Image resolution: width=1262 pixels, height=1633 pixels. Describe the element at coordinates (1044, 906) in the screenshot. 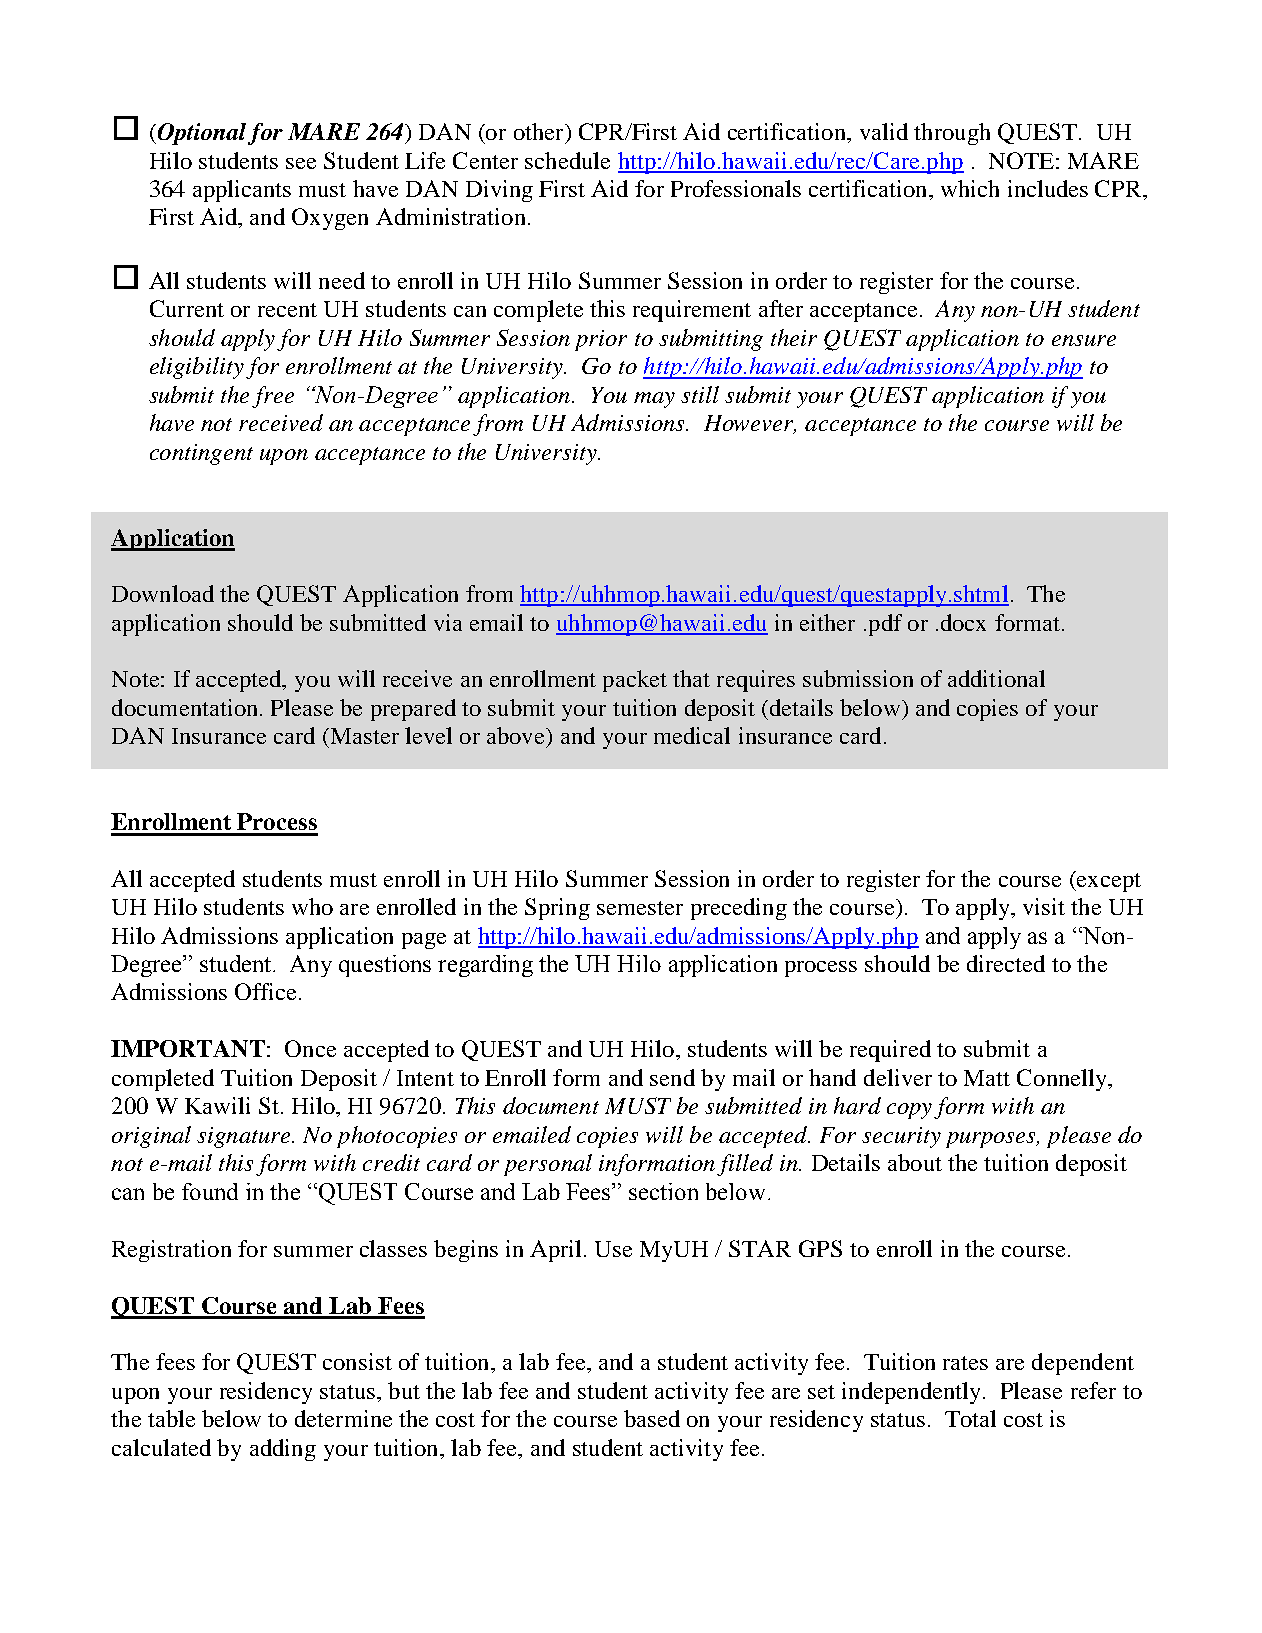

I see `visit` at that location.
